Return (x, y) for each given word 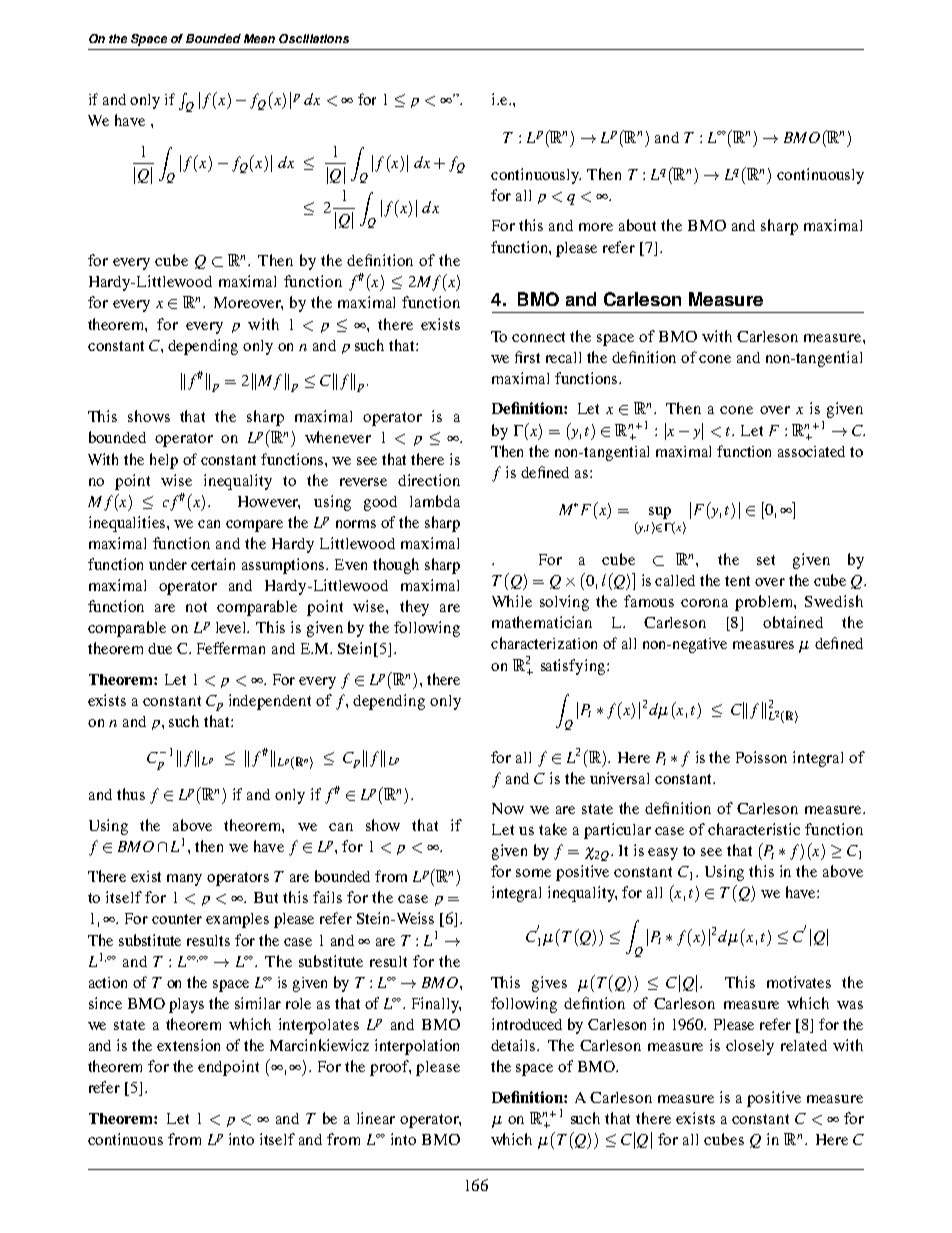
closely (750, 1047)
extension (188, 1045)
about (637, 225)
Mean (259, 38)
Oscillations (314, 38)
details (514, 1045)
